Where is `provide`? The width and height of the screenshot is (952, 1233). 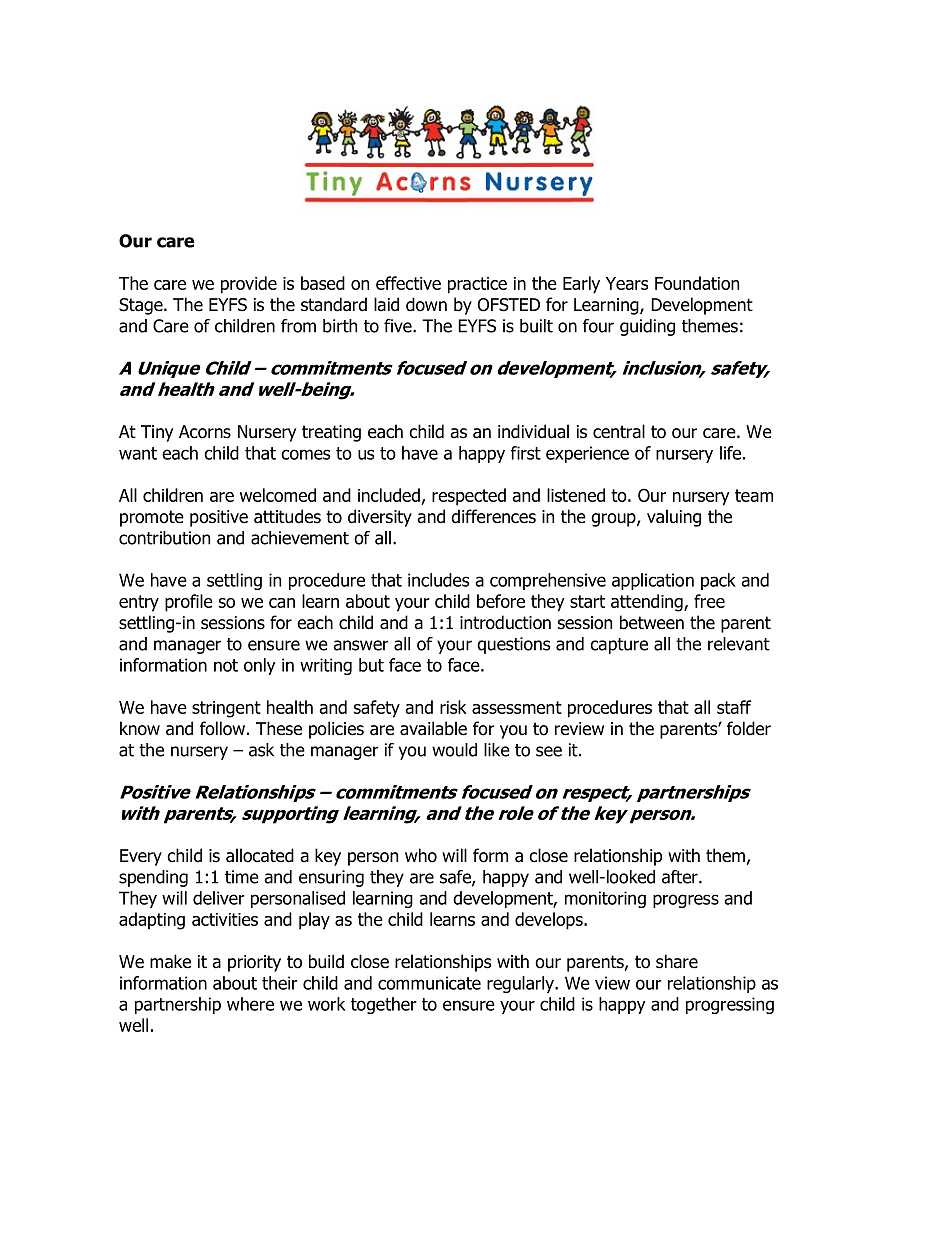 provide is located at coordinates (249, 285).
